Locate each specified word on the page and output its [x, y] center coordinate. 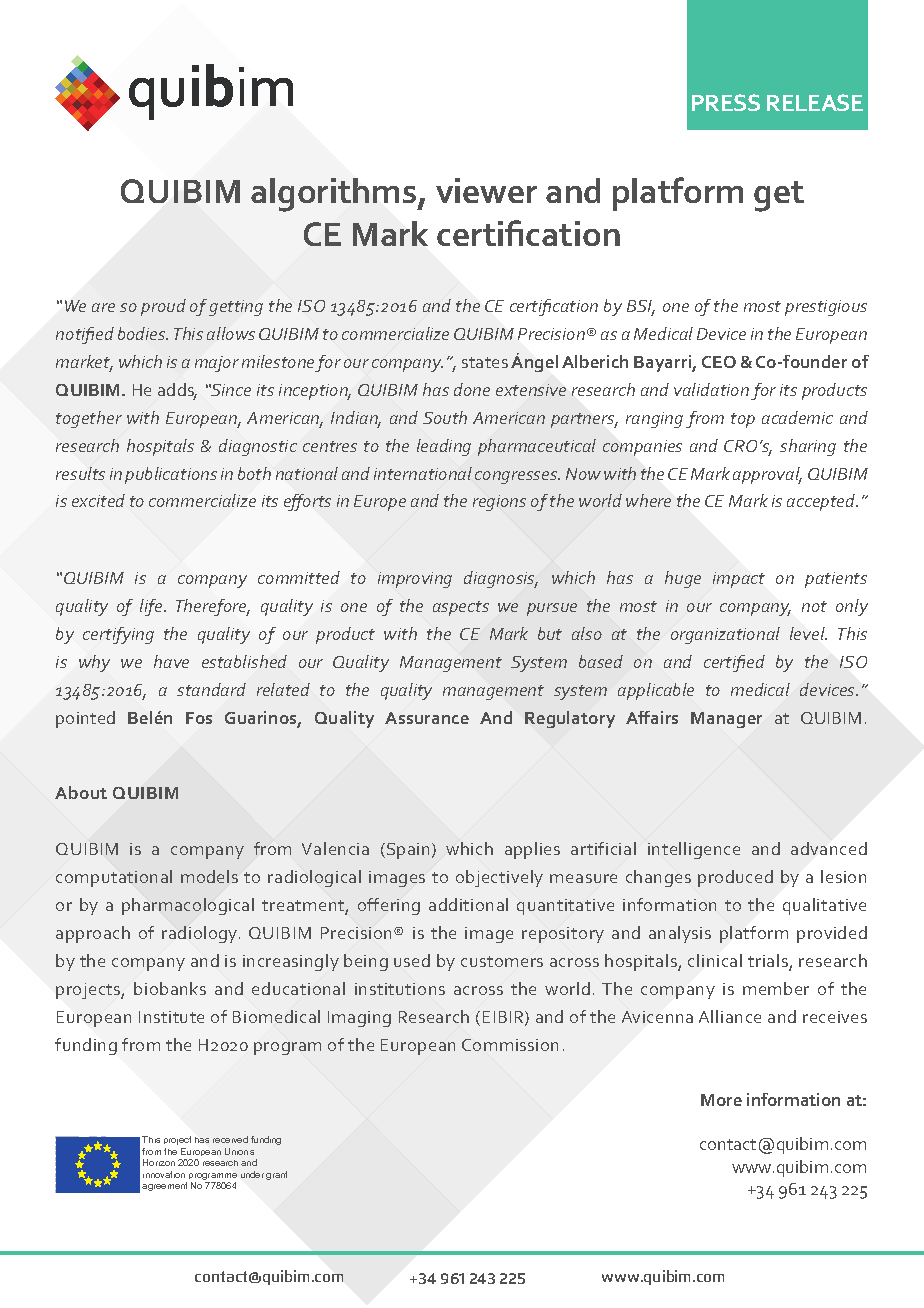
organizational [725, 635]
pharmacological [188, 906]
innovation [164, 1174]
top [743, 420]
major [217, 364]
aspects [461, 608]
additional [468, 904]
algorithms [335, 195]
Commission [510, 1045]
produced [735, 878]
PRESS [726, 102]
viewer [486, 190]
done [472, 389]
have [171, 661]
